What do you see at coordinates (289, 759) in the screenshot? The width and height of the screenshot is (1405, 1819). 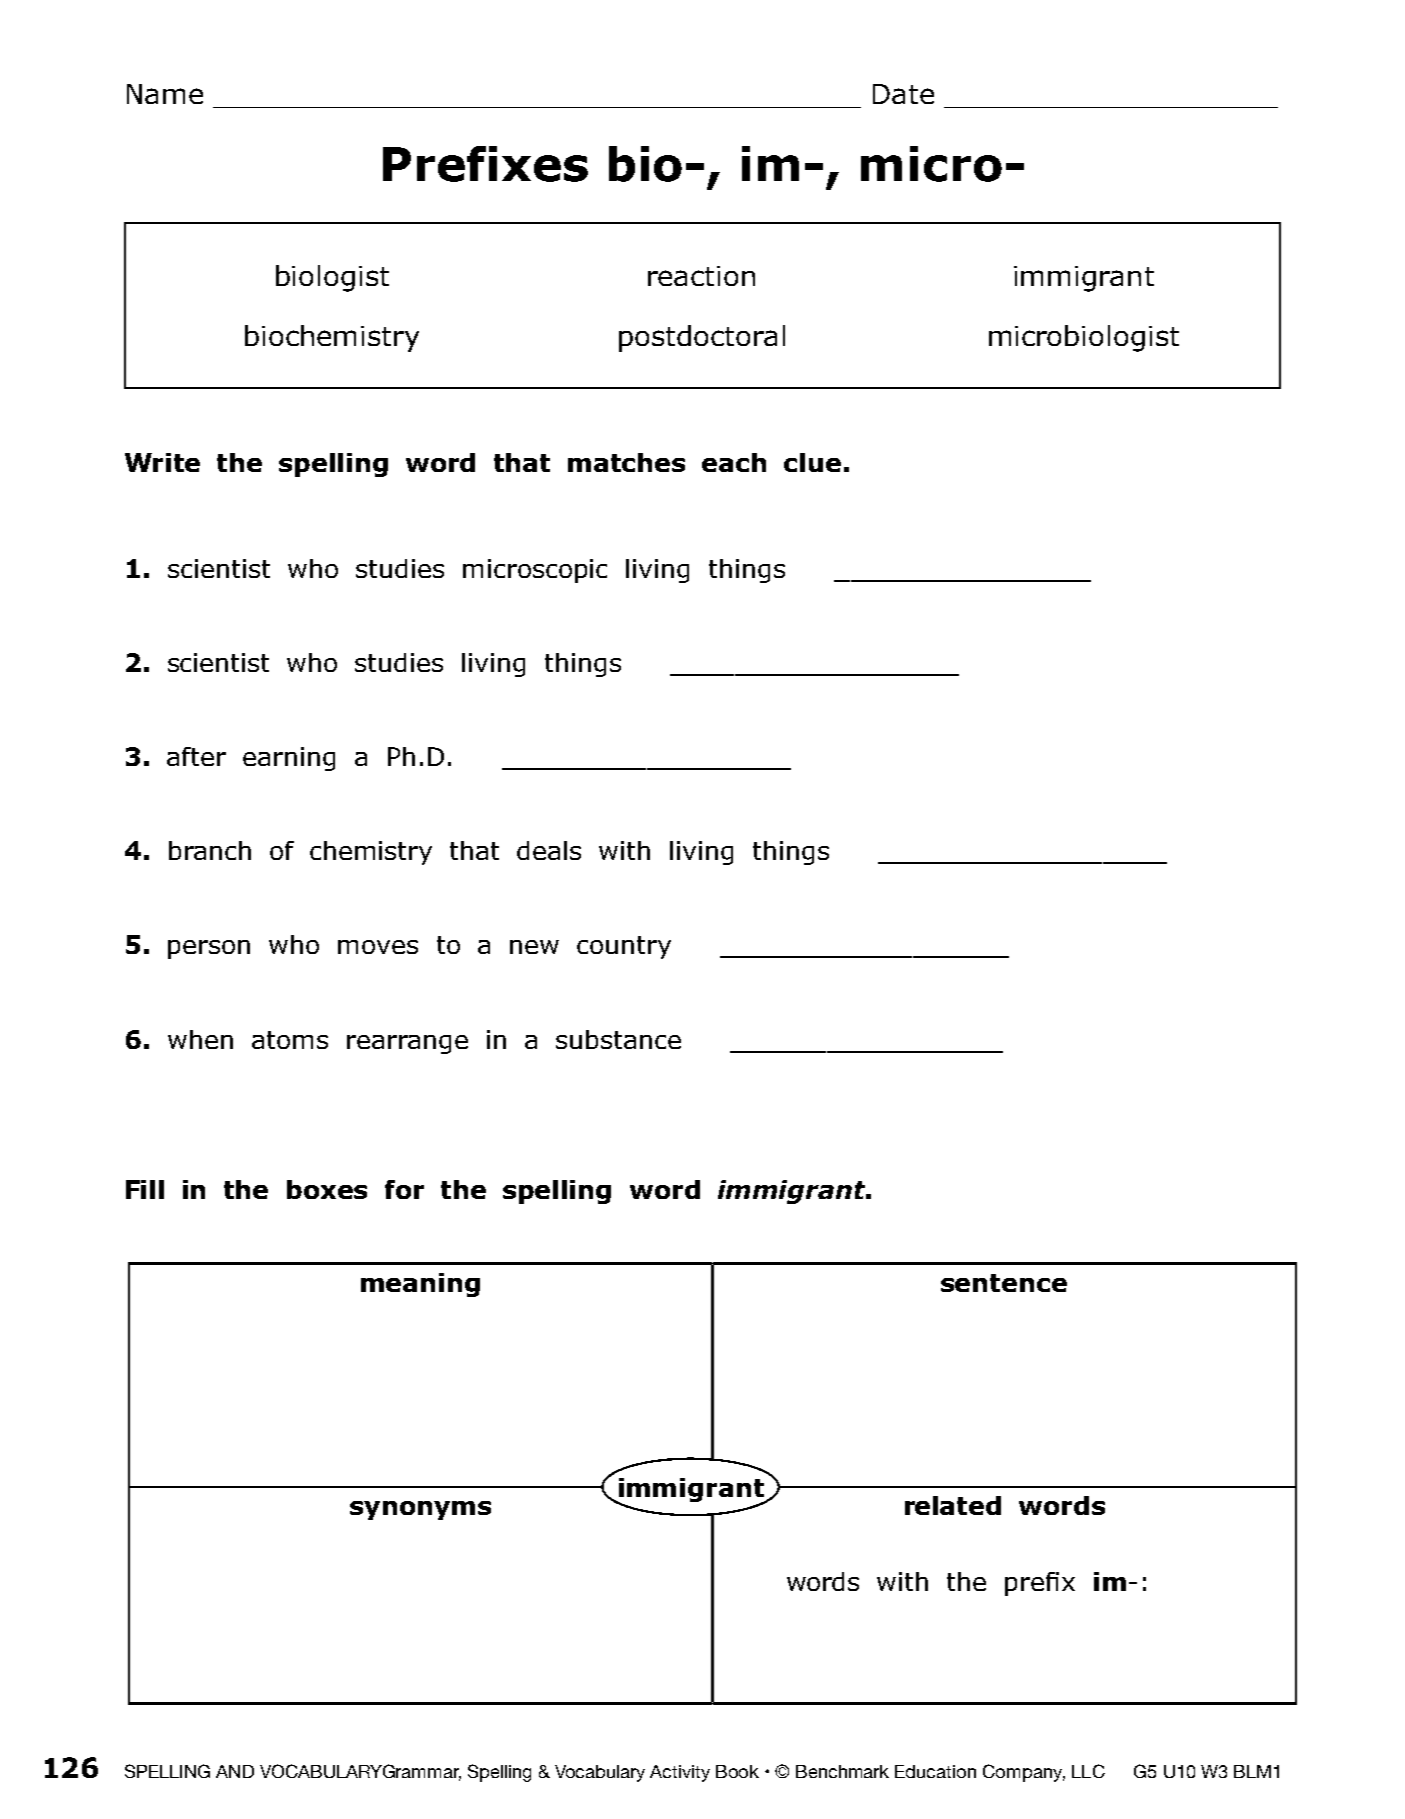 I see `earning` at bounding box center [289, 759].
